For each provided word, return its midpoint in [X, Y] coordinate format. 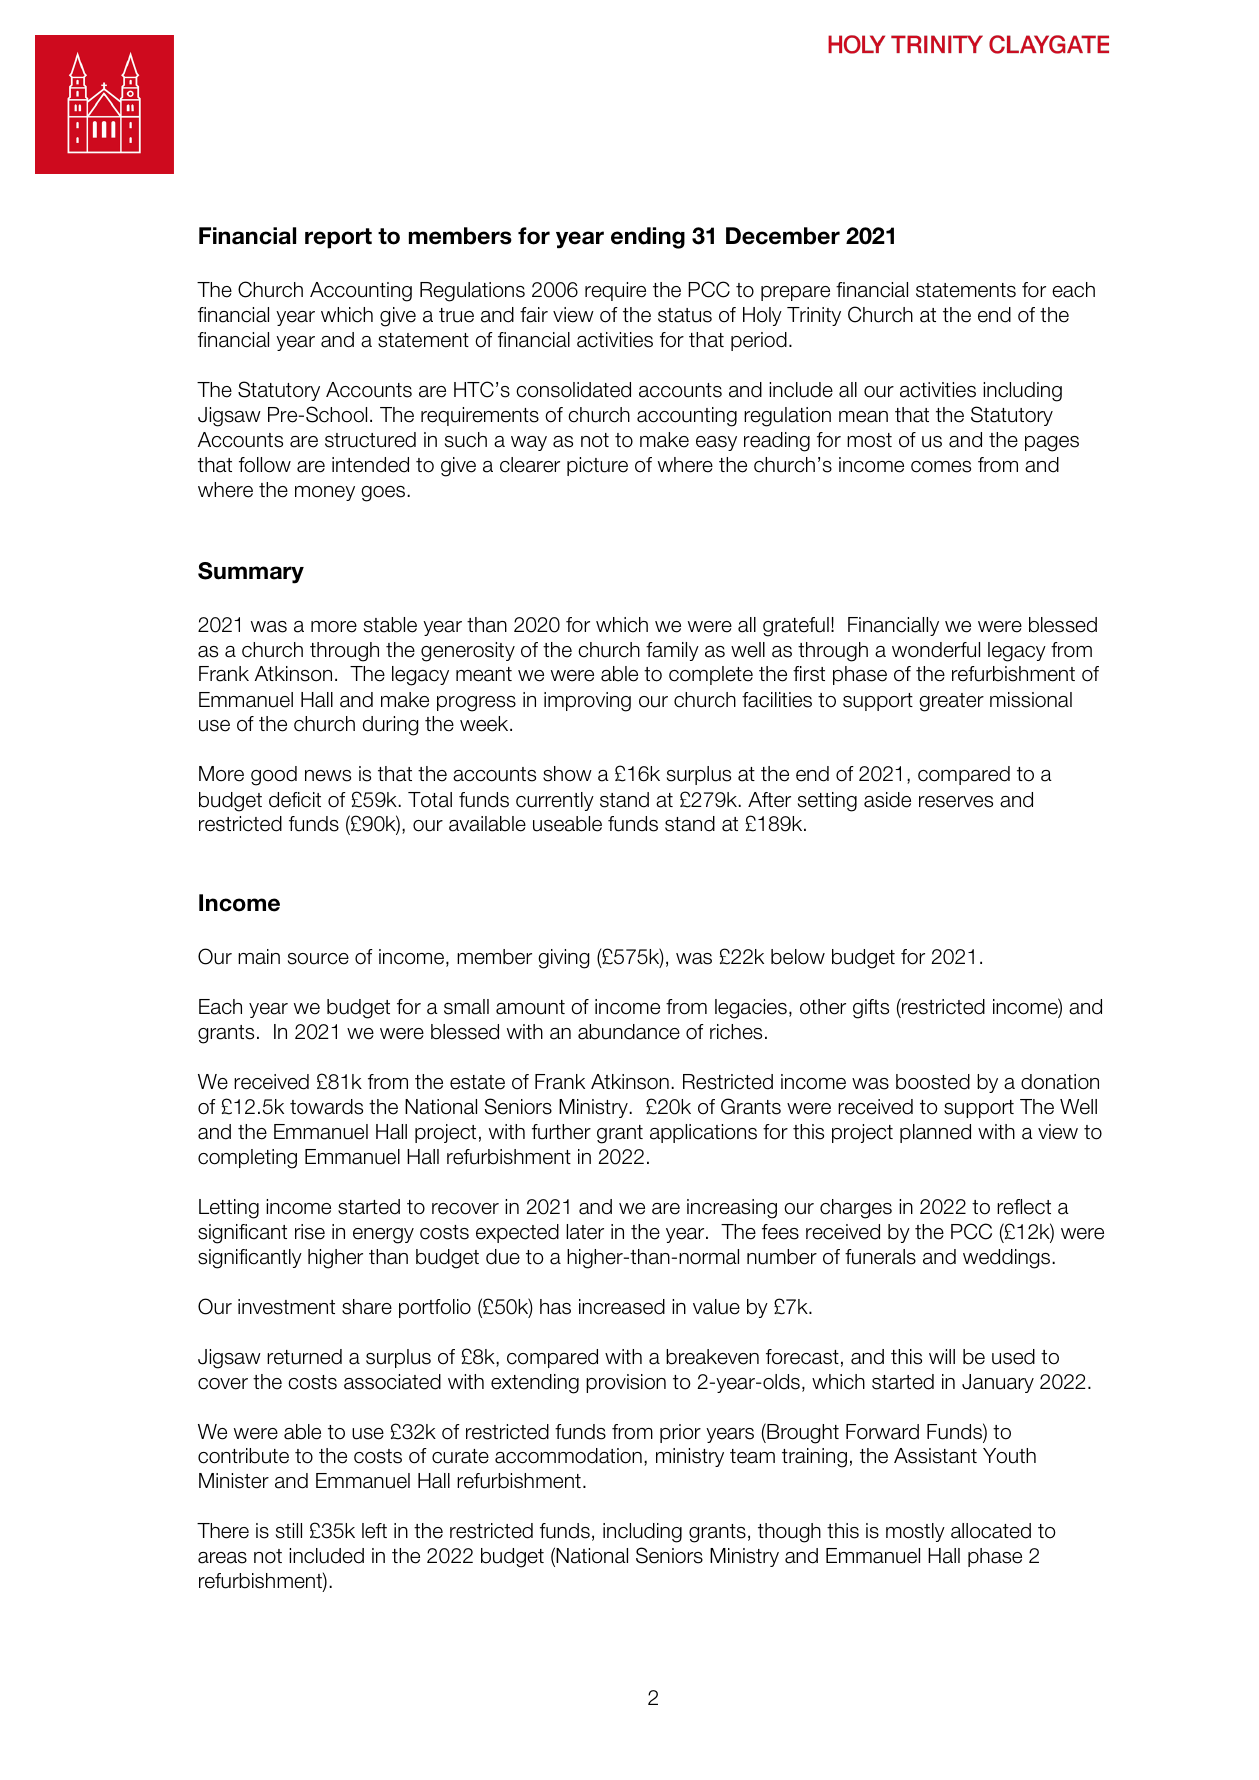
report [338, 238]
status [685, 315]
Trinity [814, 316]
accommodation [568, 1456]
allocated [991, 1531]
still [289, 1531]
